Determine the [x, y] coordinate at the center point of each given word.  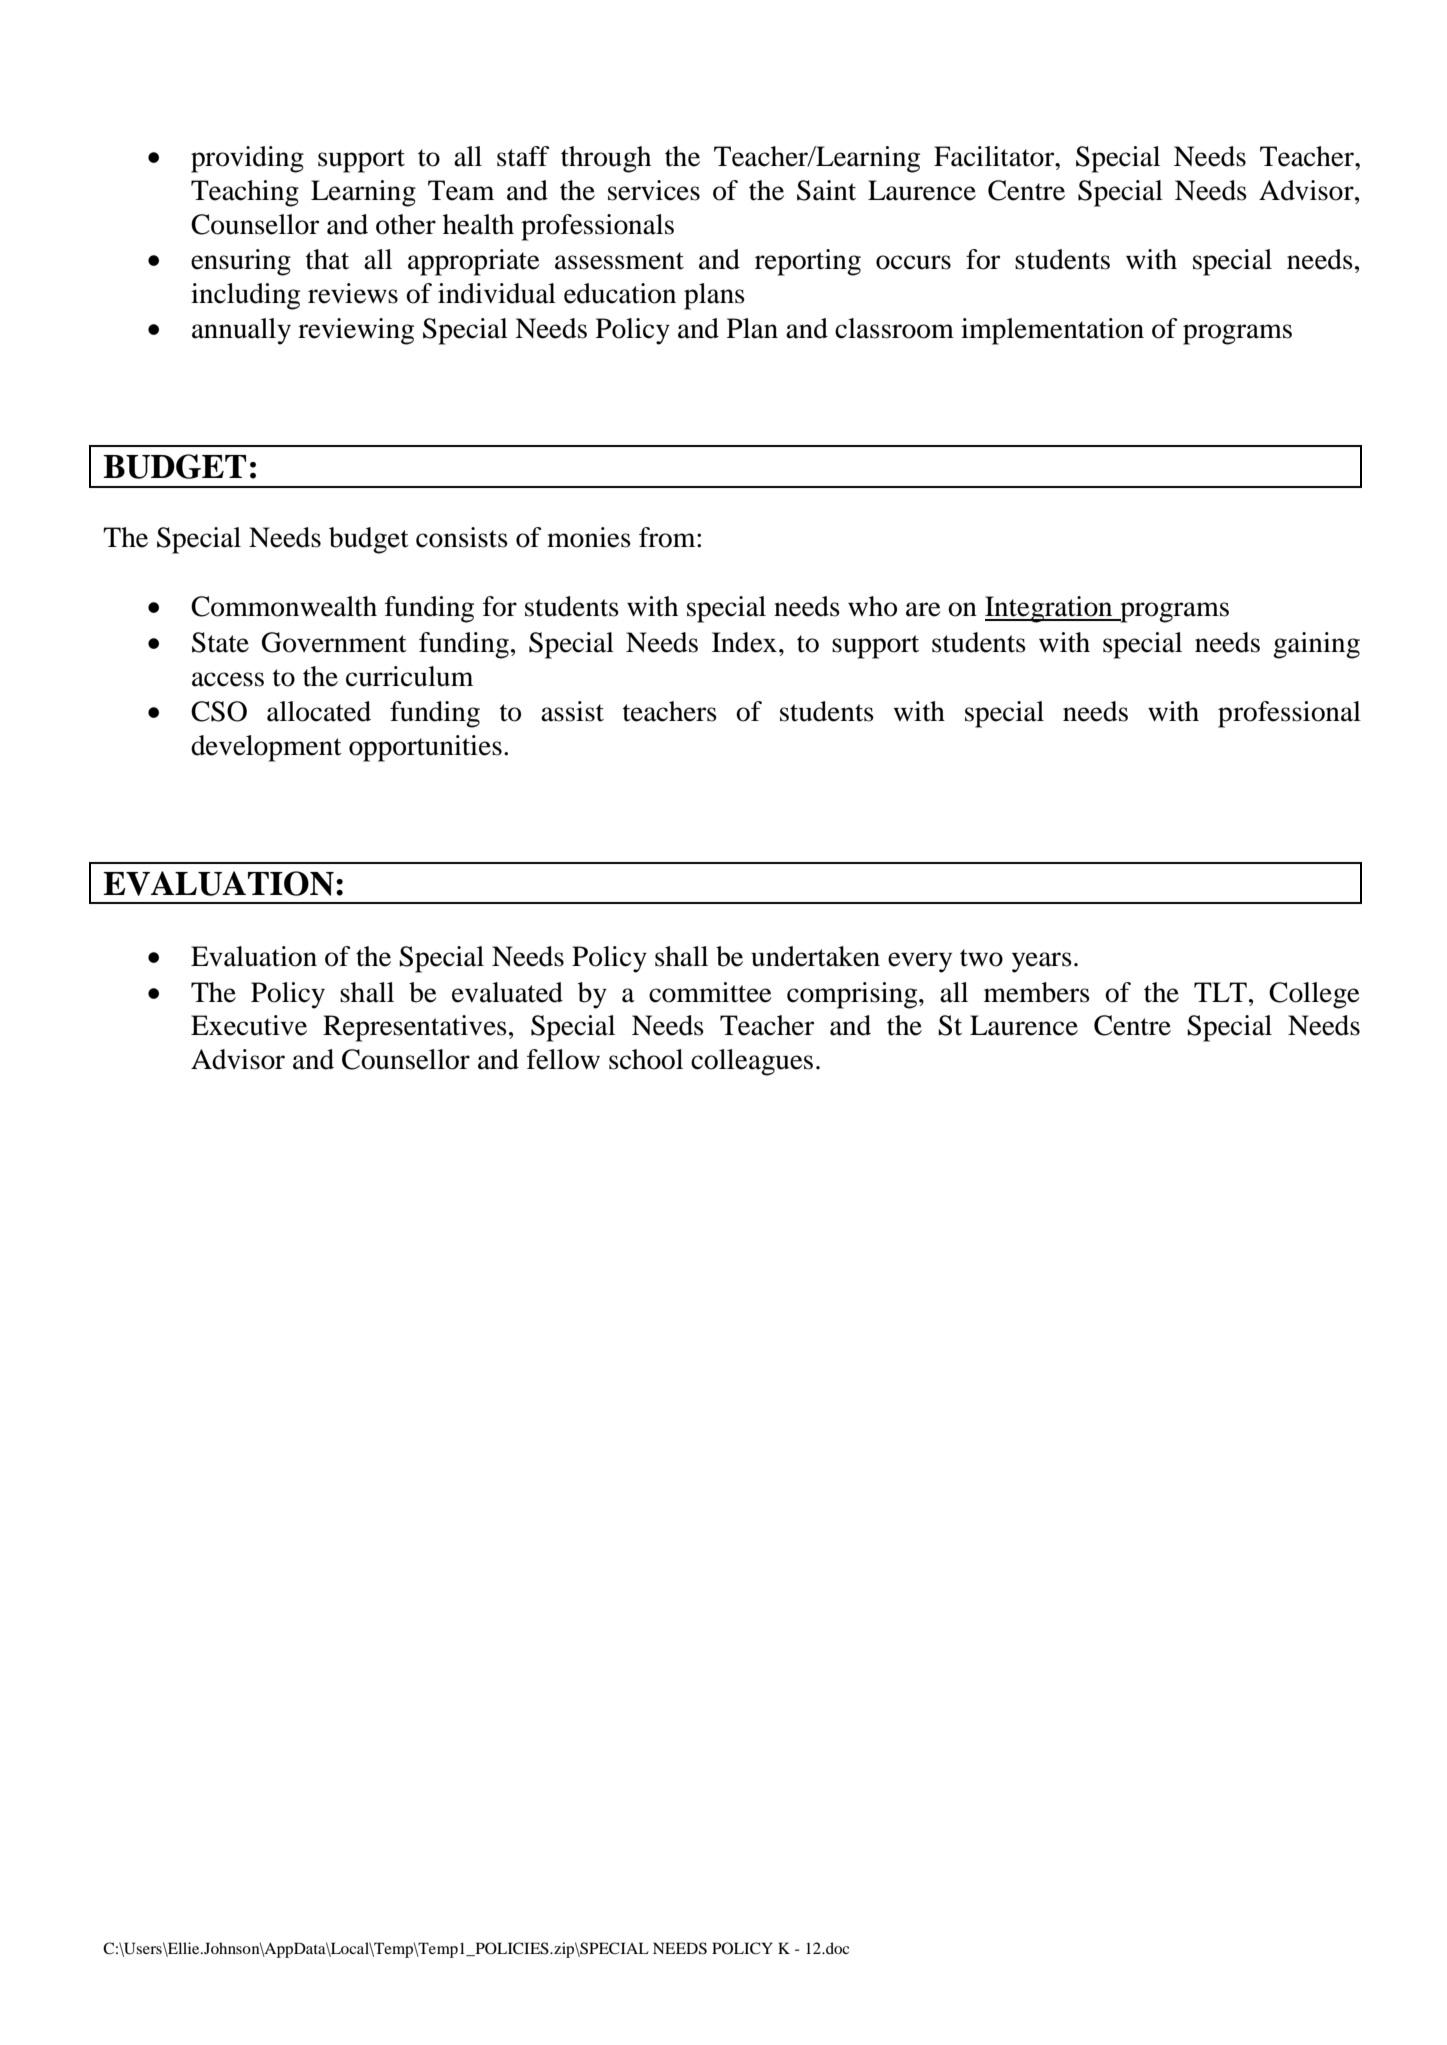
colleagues [752, 1062]
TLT [1220, 992]
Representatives [415, 1028]
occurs [913, 262]
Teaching [245, 193]
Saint [826, 190]
